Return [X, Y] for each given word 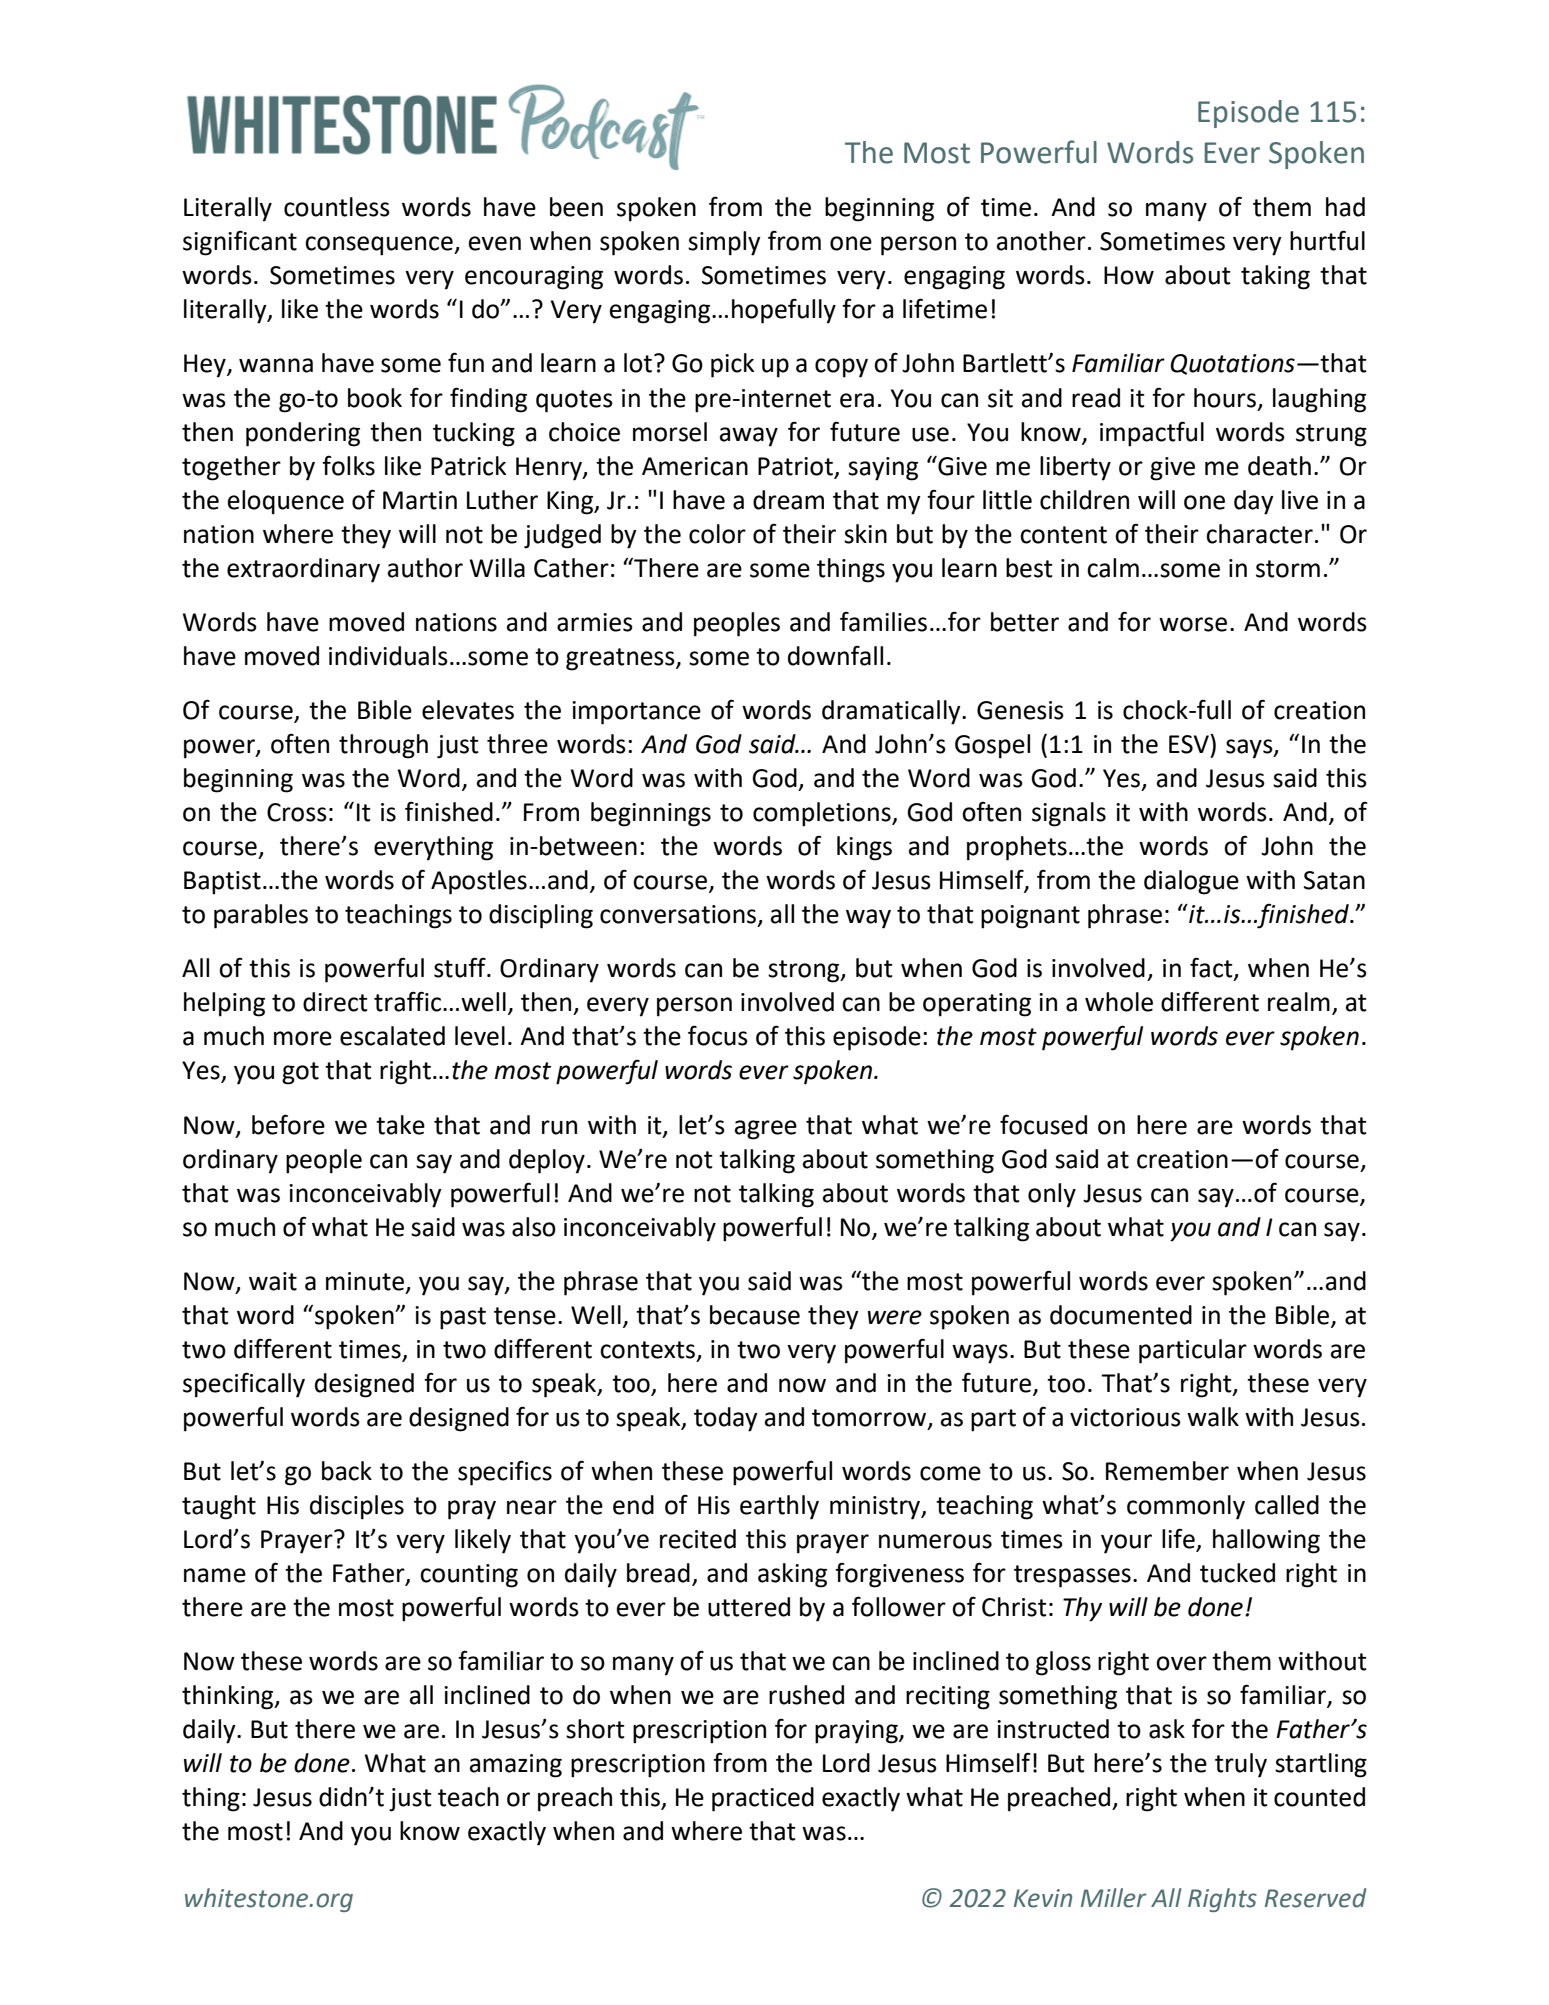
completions [823, 814]
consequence [380, 246]
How [1129, 275]
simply [724, 243]
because [755, 1315]
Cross [297, 812]
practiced [763, 1799]
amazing [516, 1766]
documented [1121, 1315]
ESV [1190, 744]
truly [1241, 1765]
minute [365, 1281]
